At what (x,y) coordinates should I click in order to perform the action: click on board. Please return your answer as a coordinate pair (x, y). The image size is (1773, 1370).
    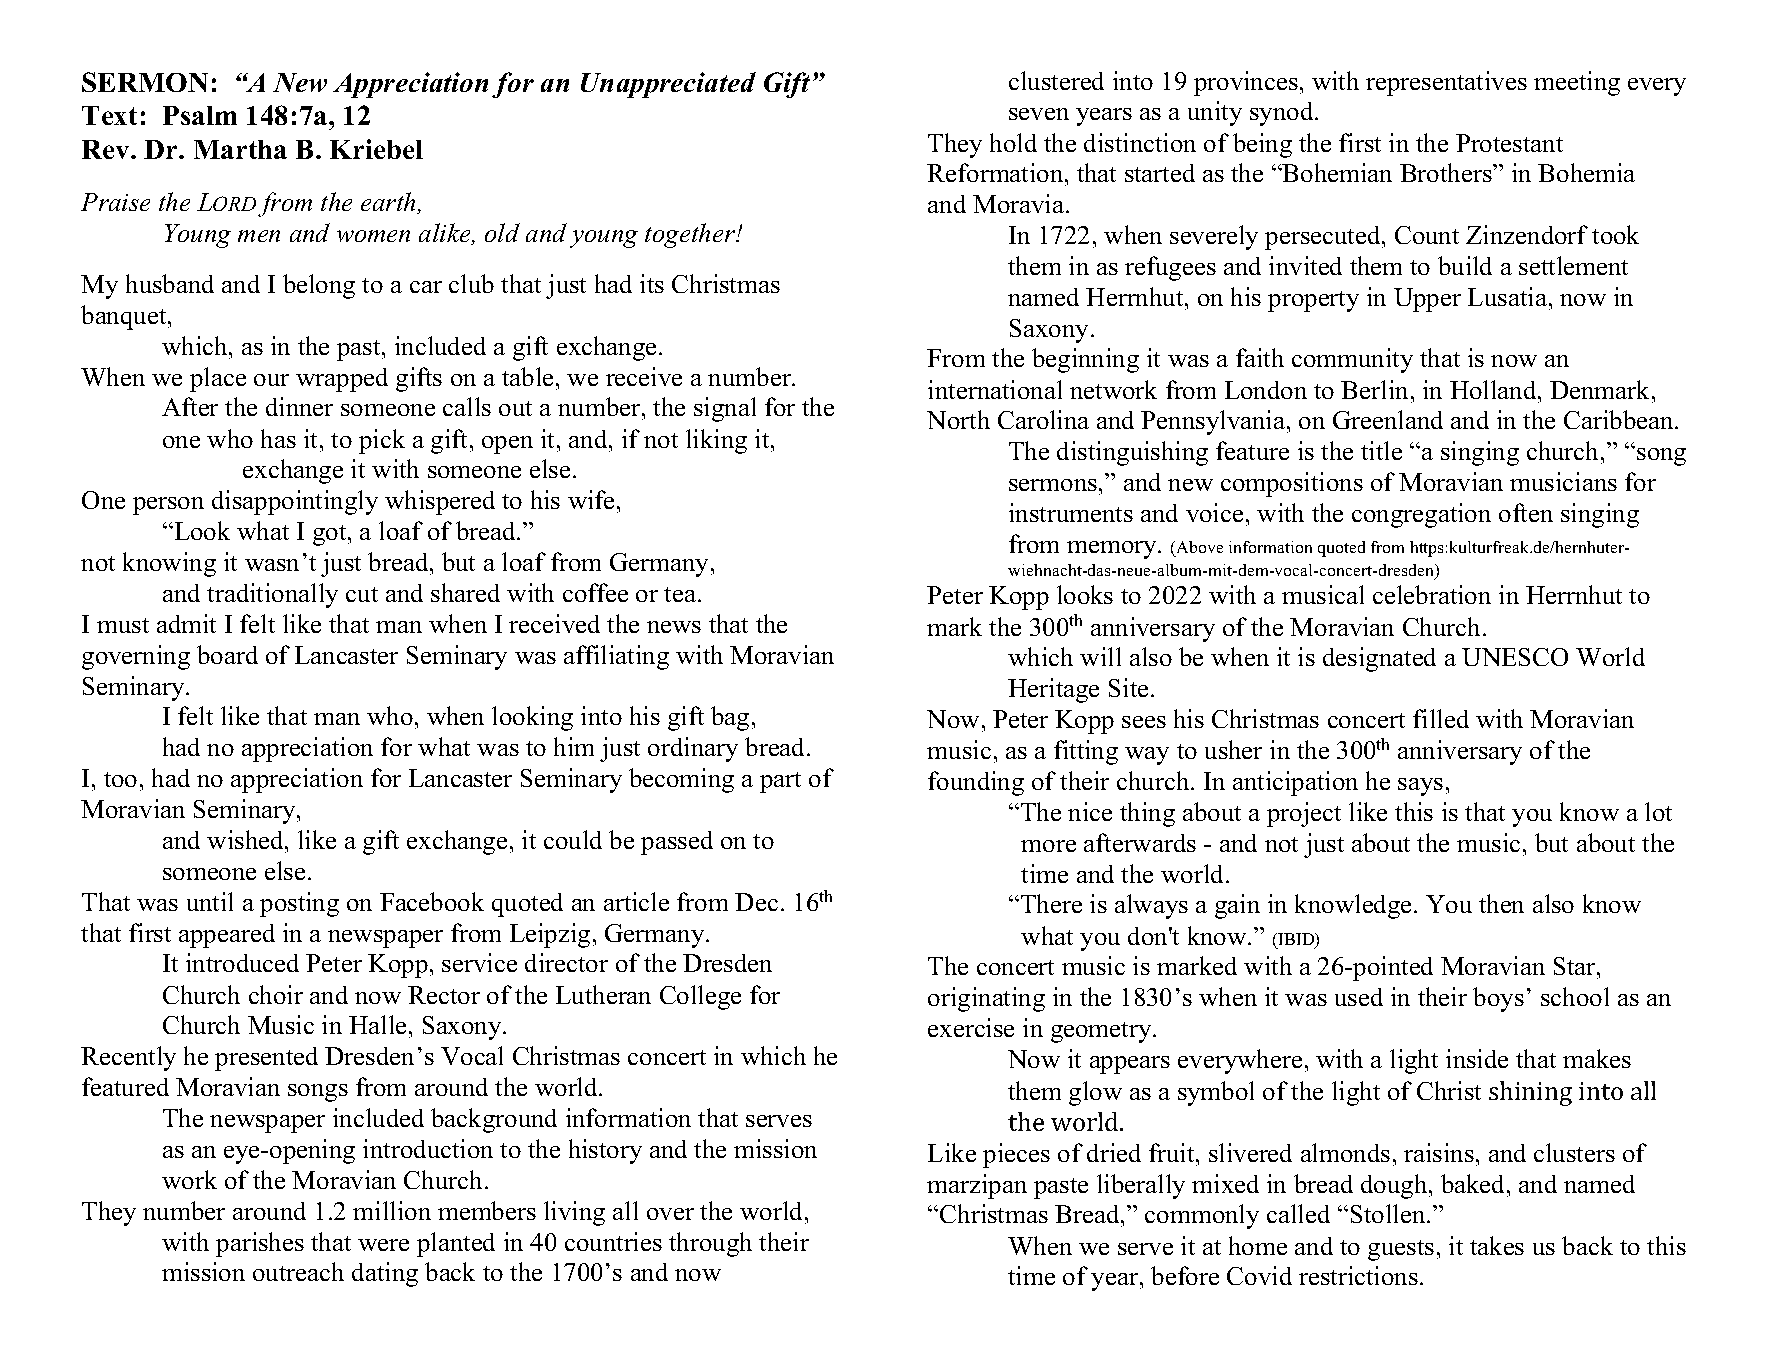
    Looking at the image, I should click on (227, 654).
